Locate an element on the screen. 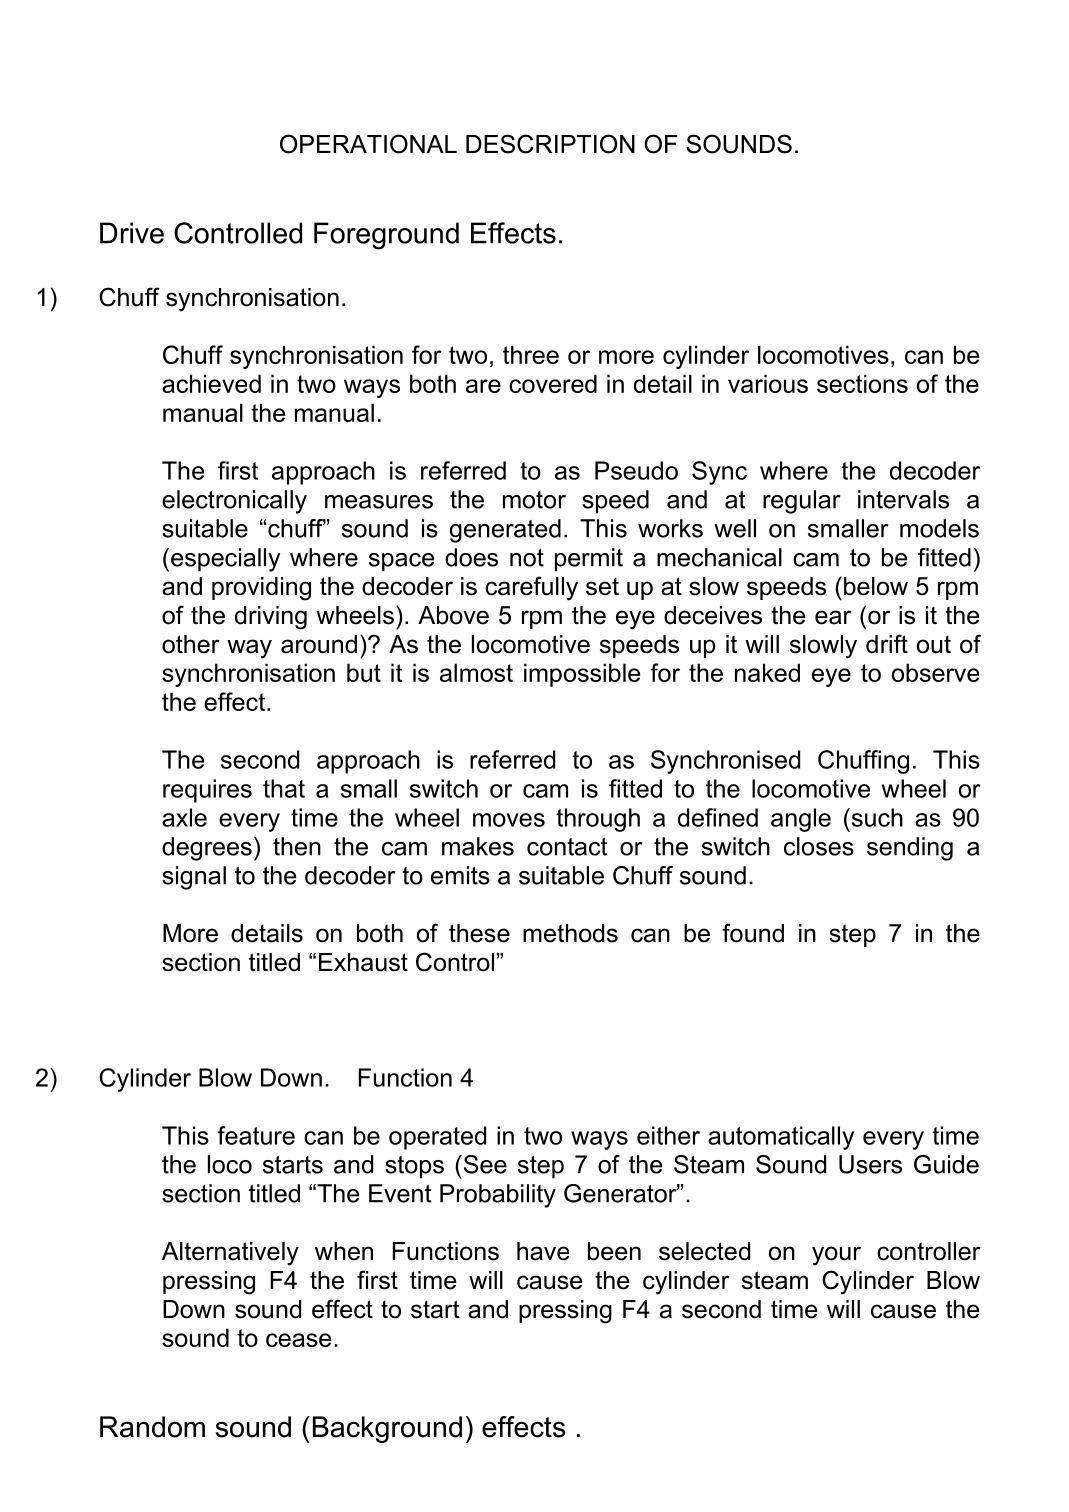 This screenshot has height=1512, width=1069. Drive is located at coordinates (132, 233).
